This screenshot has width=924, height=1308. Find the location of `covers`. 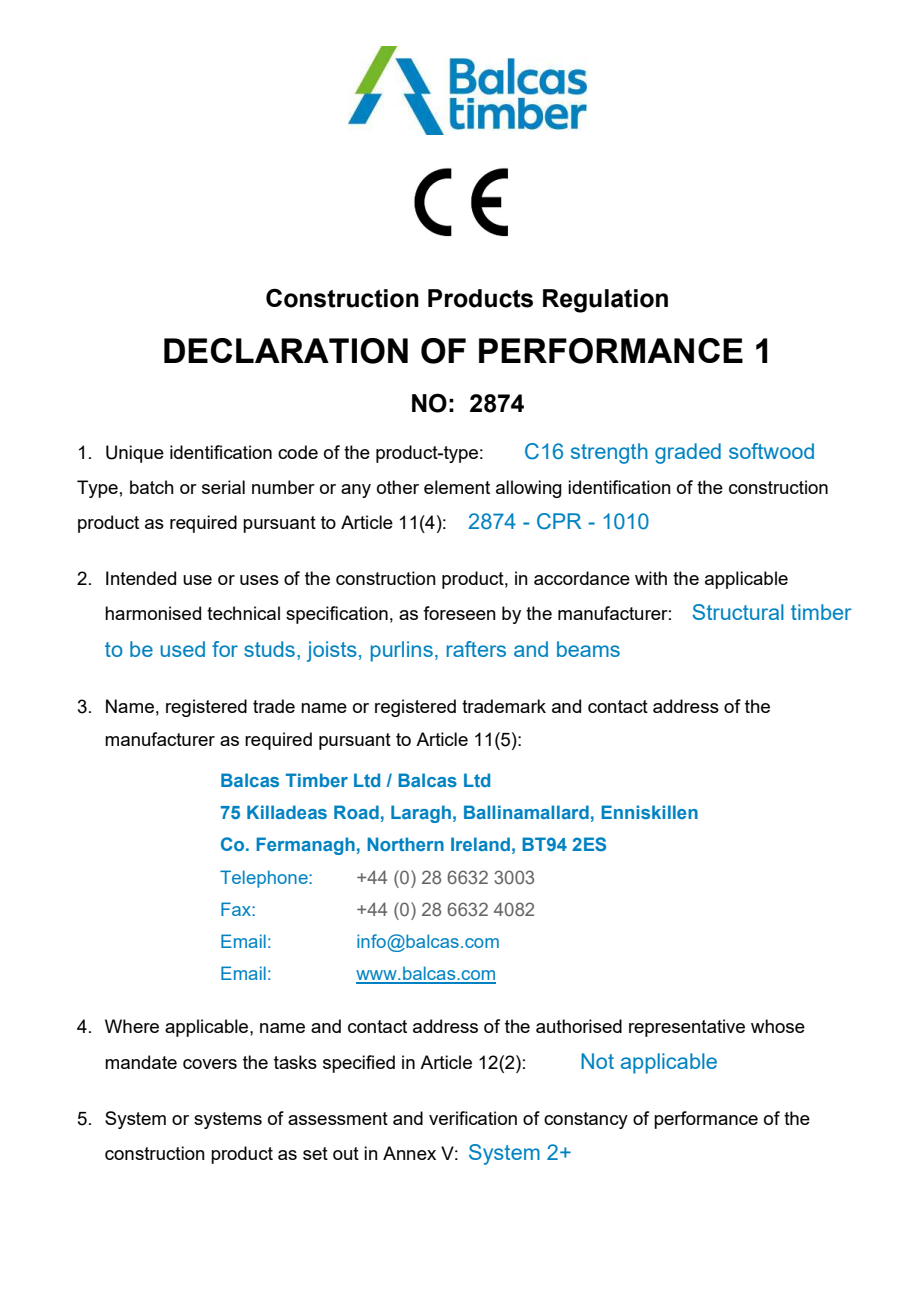

covers is located at coordinates (210, 1064).
